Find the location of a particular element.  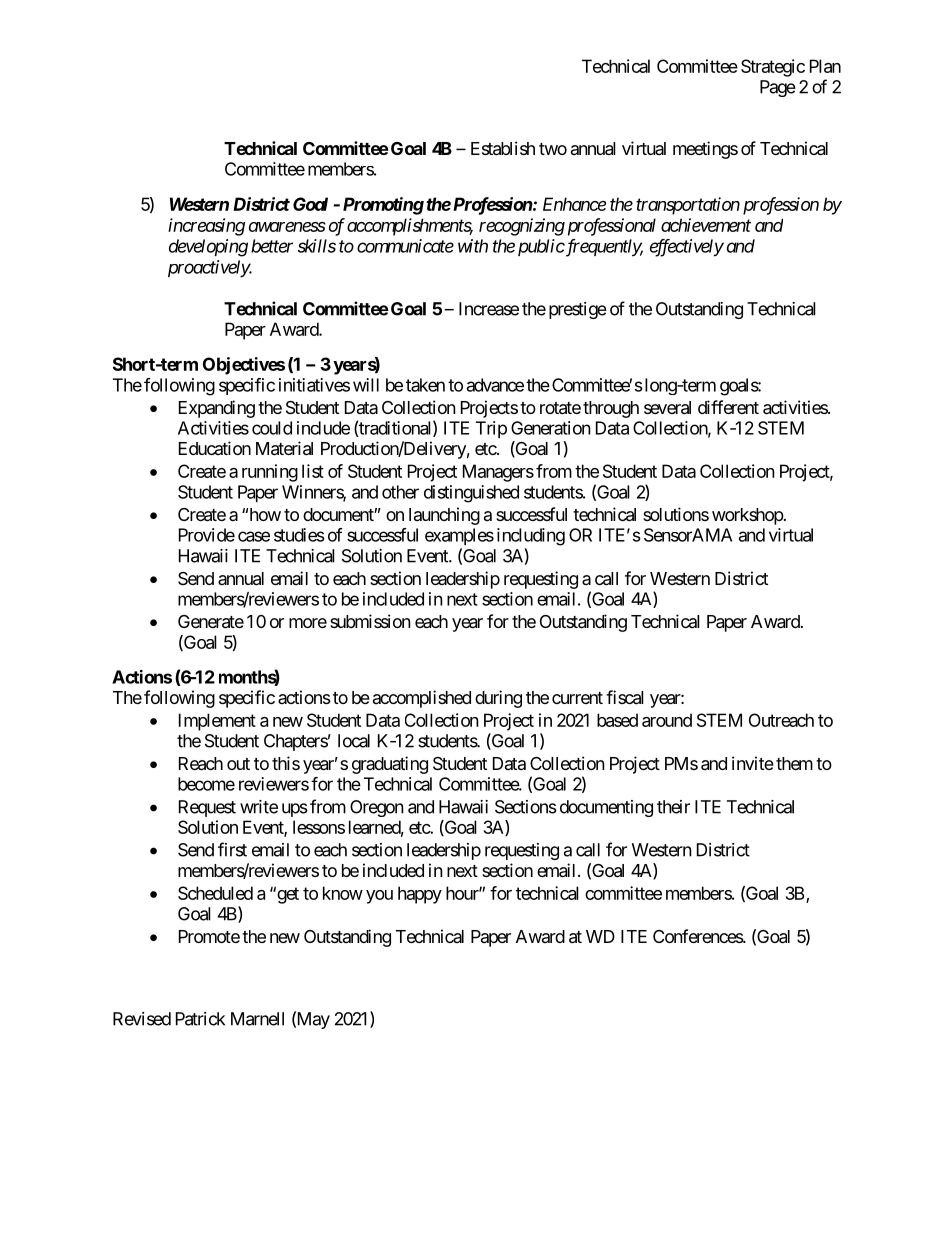

Implement is located at coordinates (217, 722).
